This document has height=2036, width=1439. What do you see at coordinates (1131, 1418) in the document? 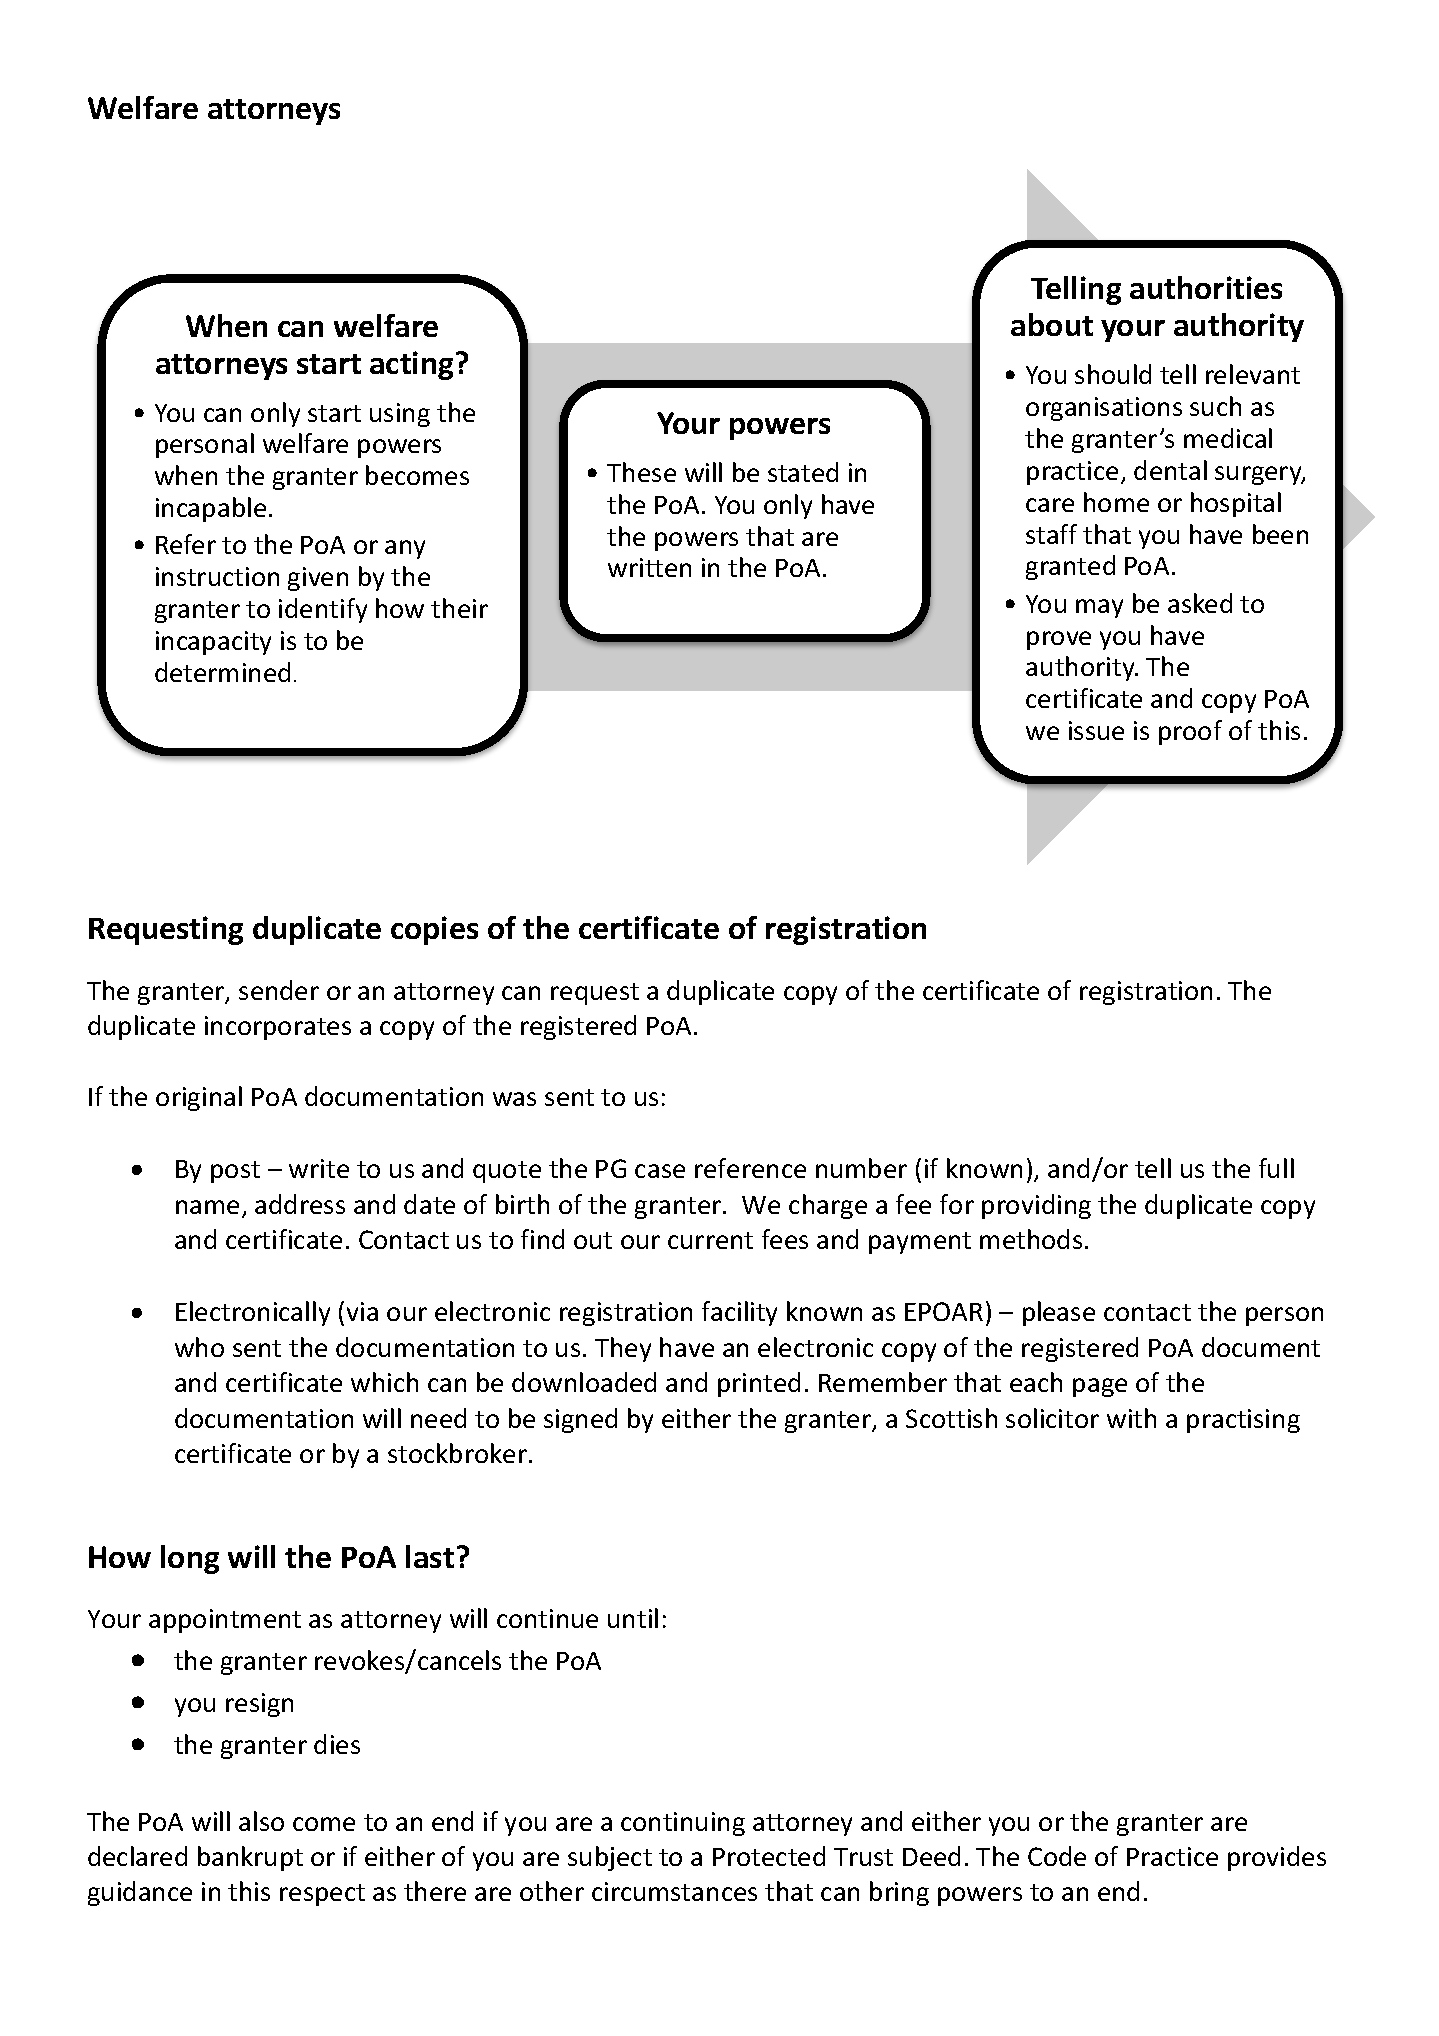
I see `with` at bounding box center [1131, 1418].
